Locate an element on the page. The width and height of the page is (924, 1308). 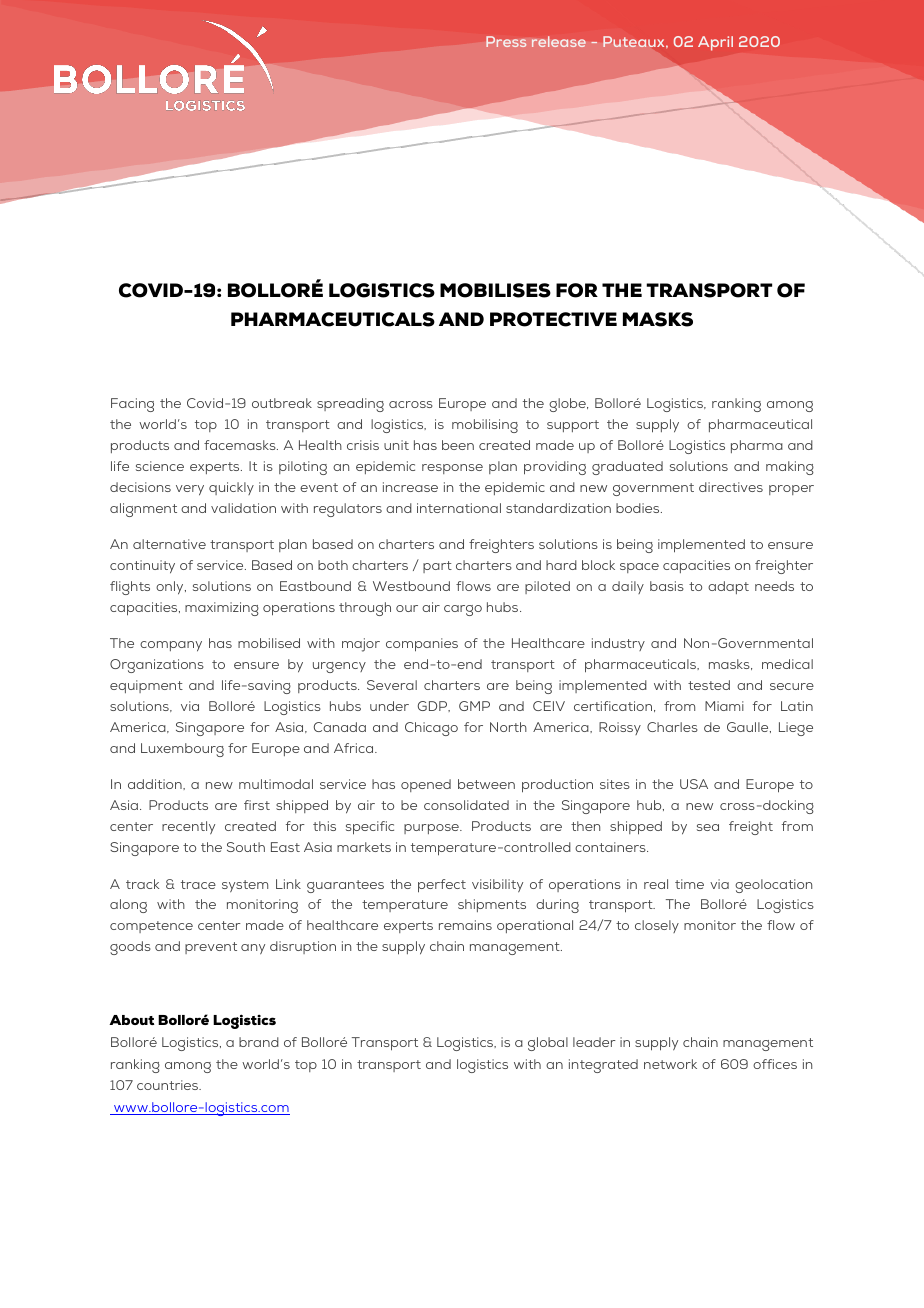
brand is located at coordinates (259, 1042).
